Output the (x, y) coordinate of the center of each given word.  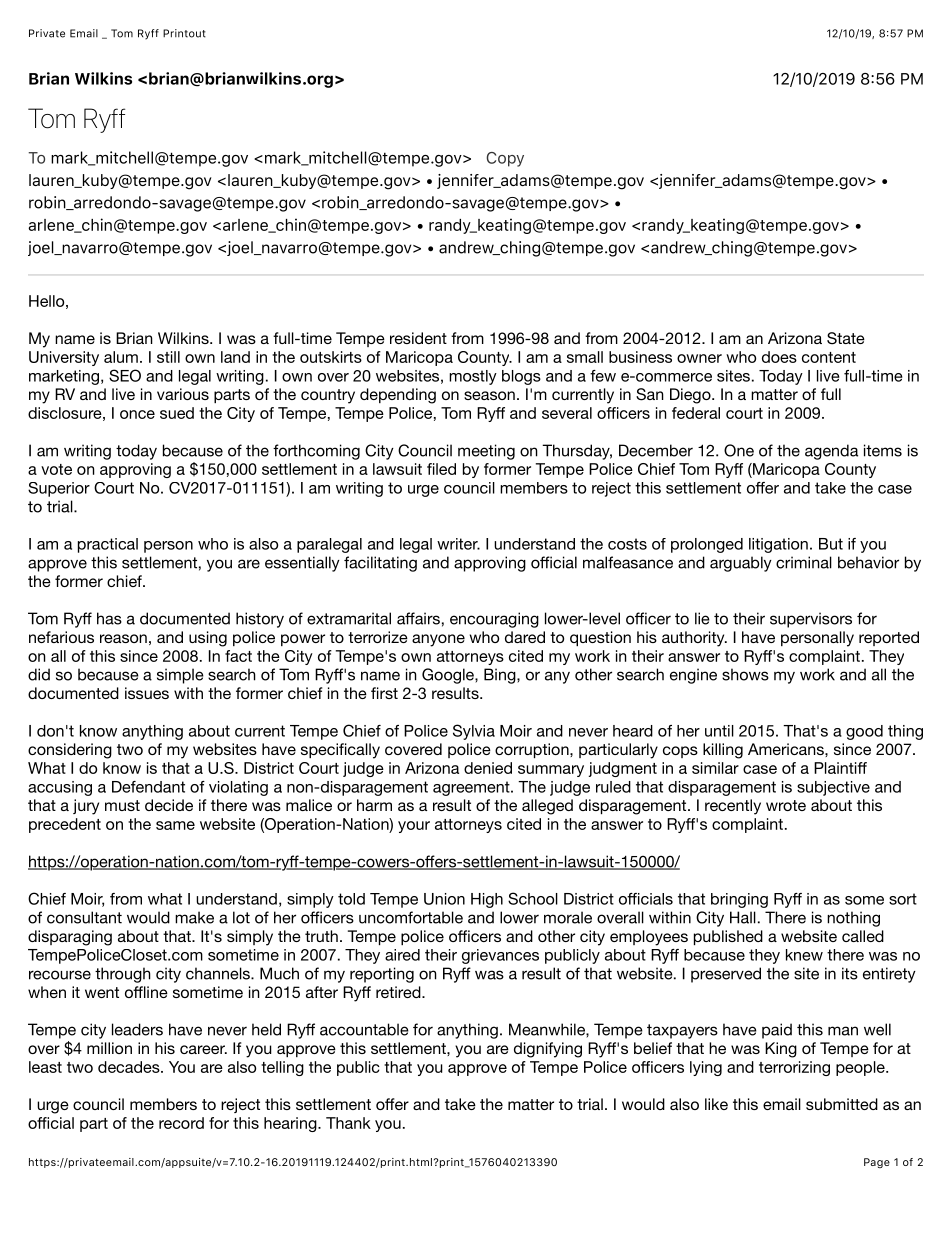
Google (449, 676)
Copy (505, 159)
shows (745, 674)
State (846, 338)
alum (121, 357)
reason (123, 638)
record (181, 1123)
